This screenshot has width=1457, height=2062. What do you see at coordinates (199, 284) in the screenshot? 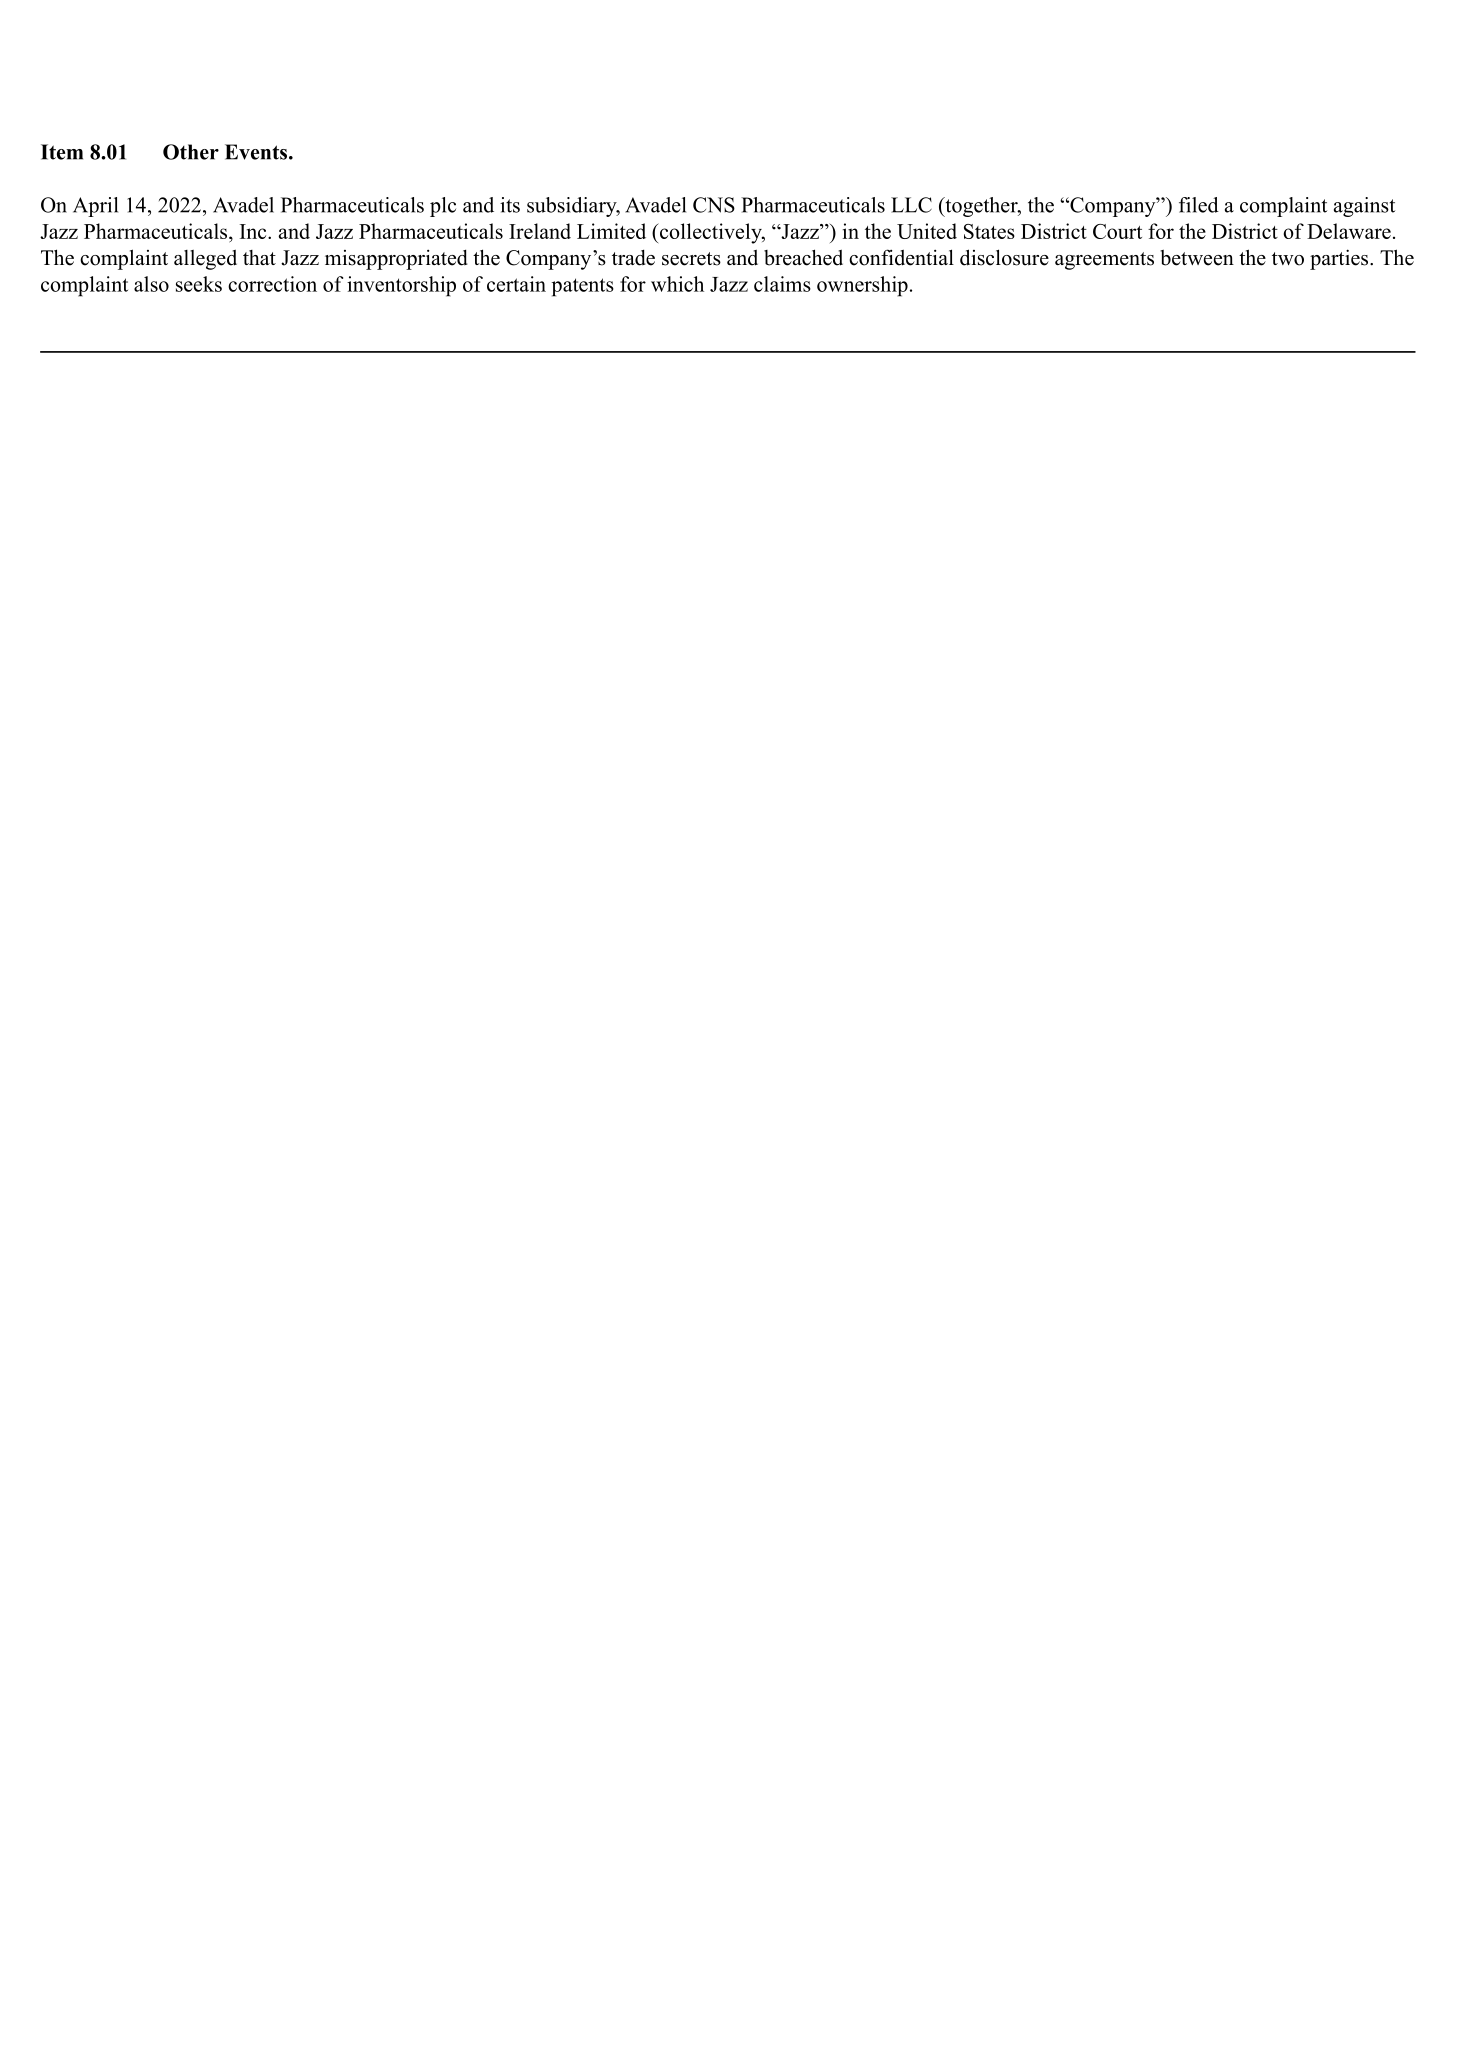
I see `seeks` at bounding box center [199, 284].
